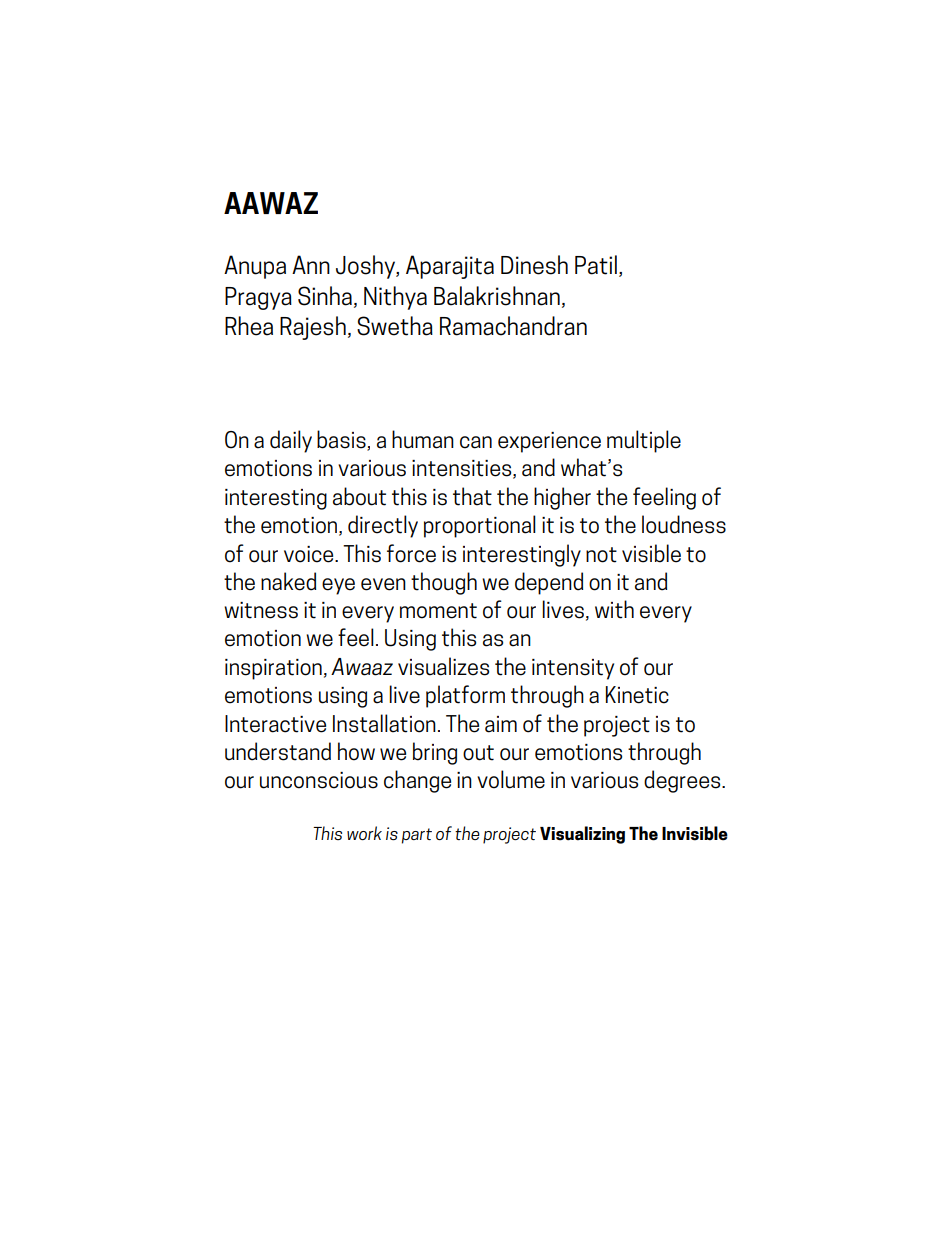 This page has height=1233, width=952. I want to click on Patil, so click(596, 265).
